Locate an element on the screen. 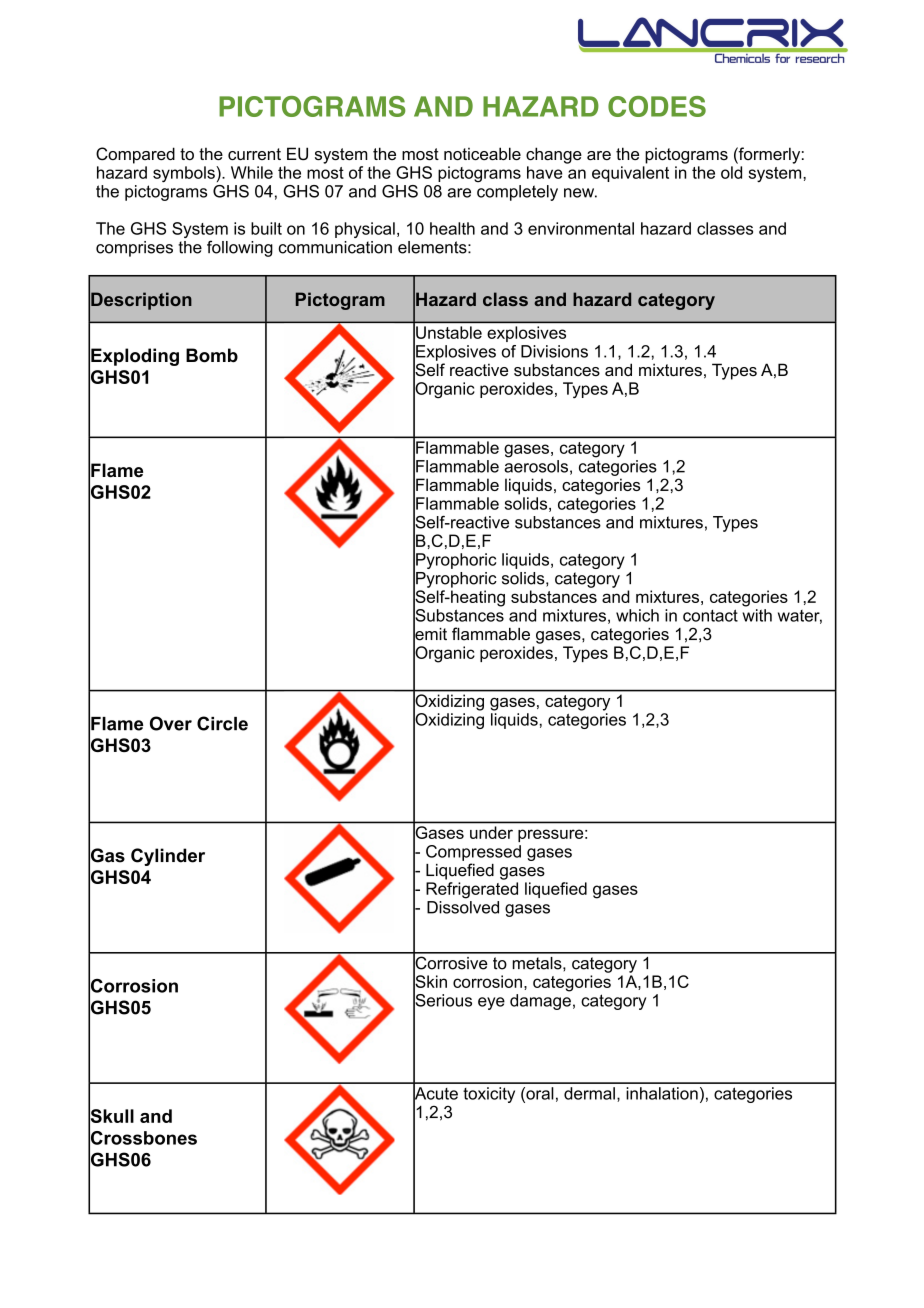 The height and width of the screenshot is (1308, 924). contact is located at coordinates (710, 615).
